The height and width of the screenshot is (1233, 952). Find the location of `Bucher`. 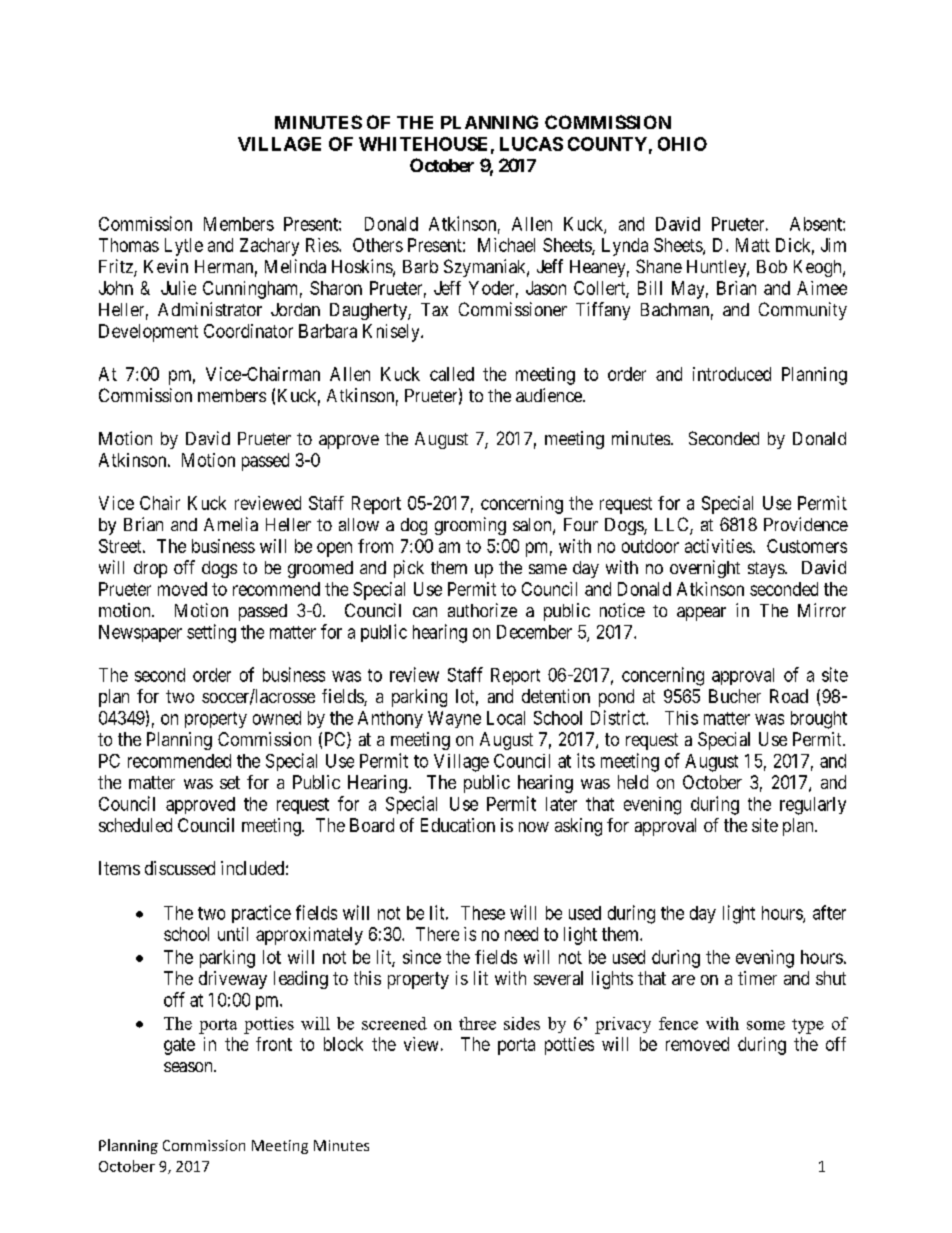

Bucher is located at coordinates (735, 696).
